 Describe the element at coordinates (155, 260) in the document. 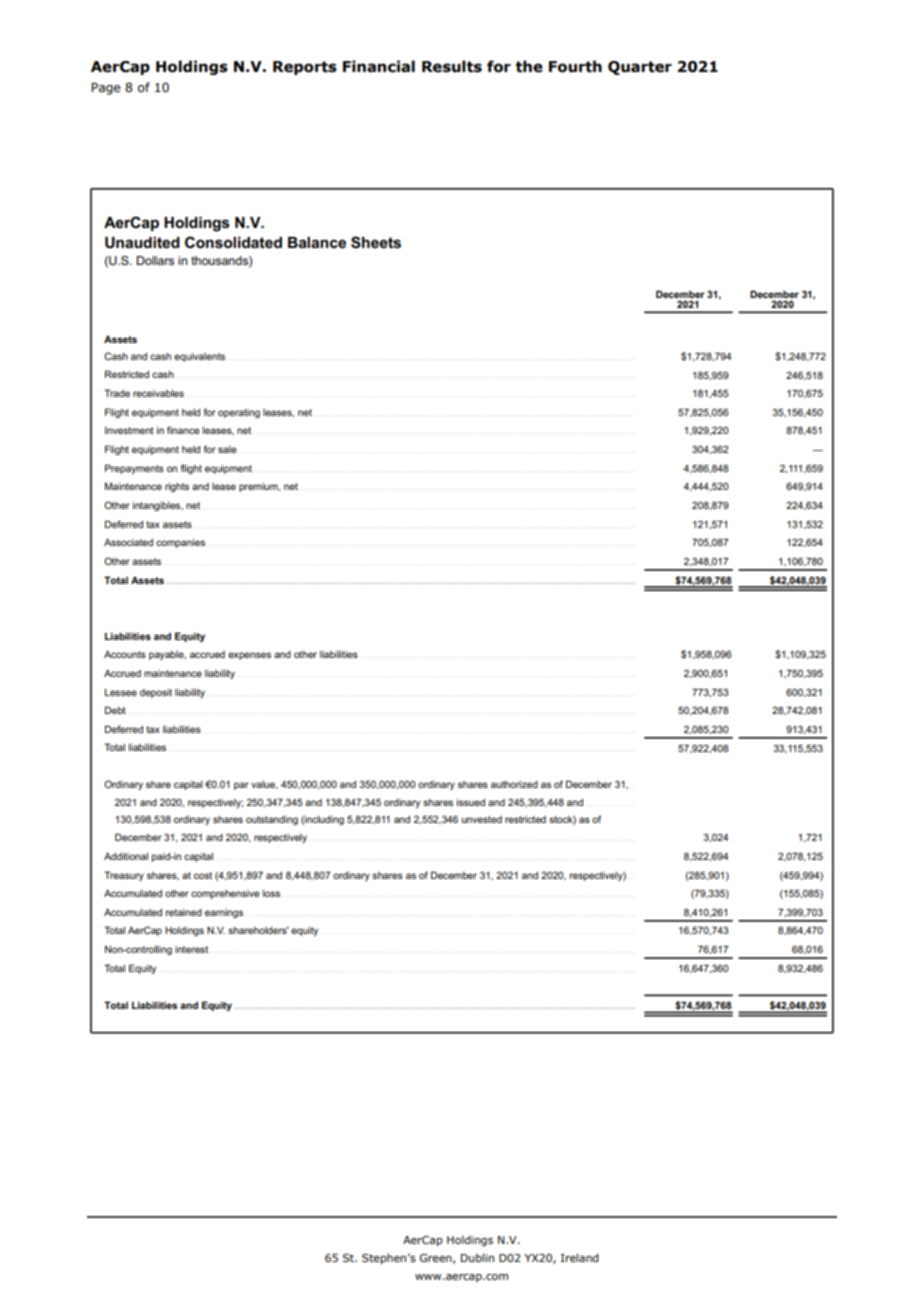

I see `Dollars` at that location.
